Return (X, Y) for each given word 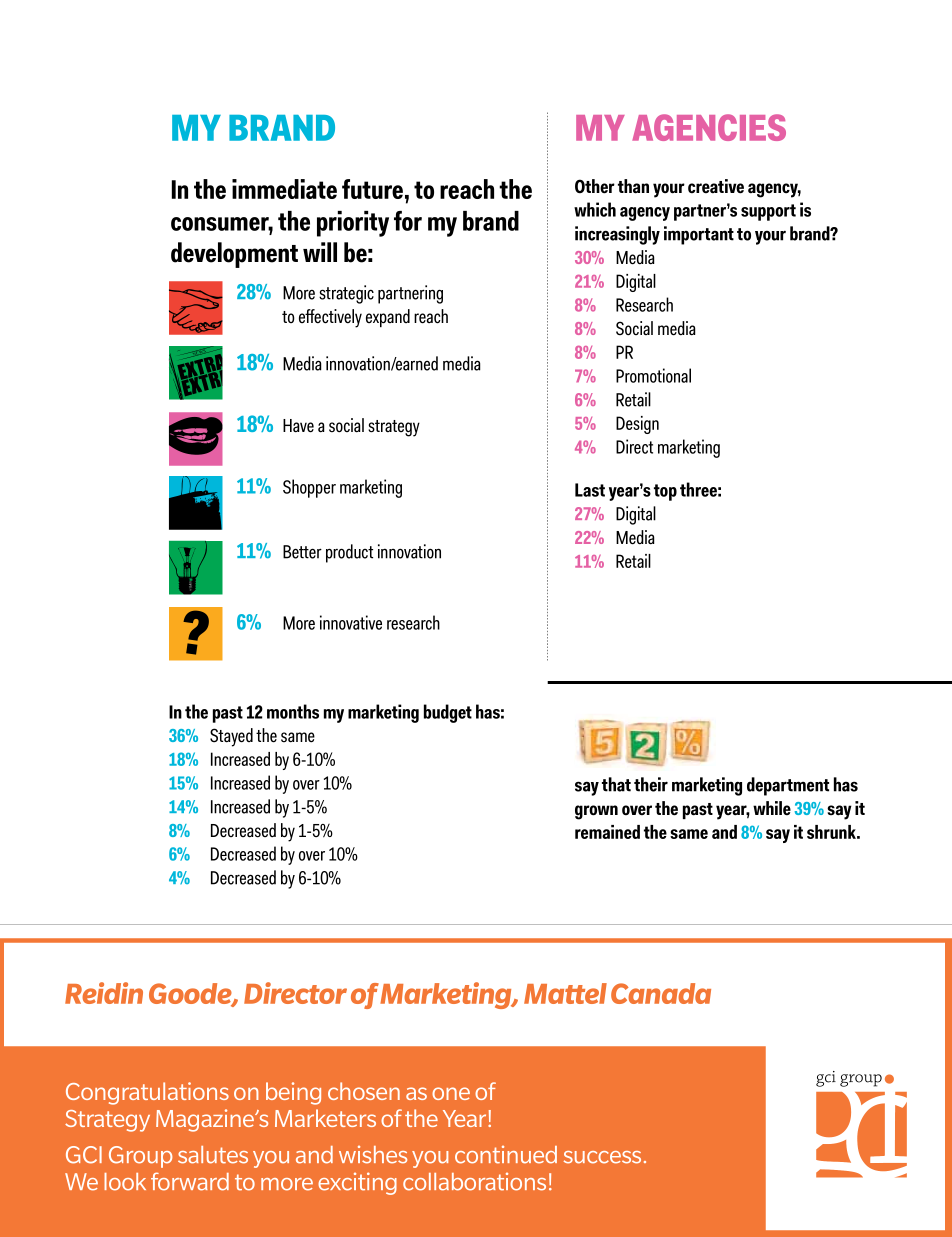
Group (140, 1157)
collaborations (474, 1182)
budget (448, 713)
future (372, 189)
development (234, 255)
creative (716, 186)
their (651, 784)
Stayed (231, 737)
